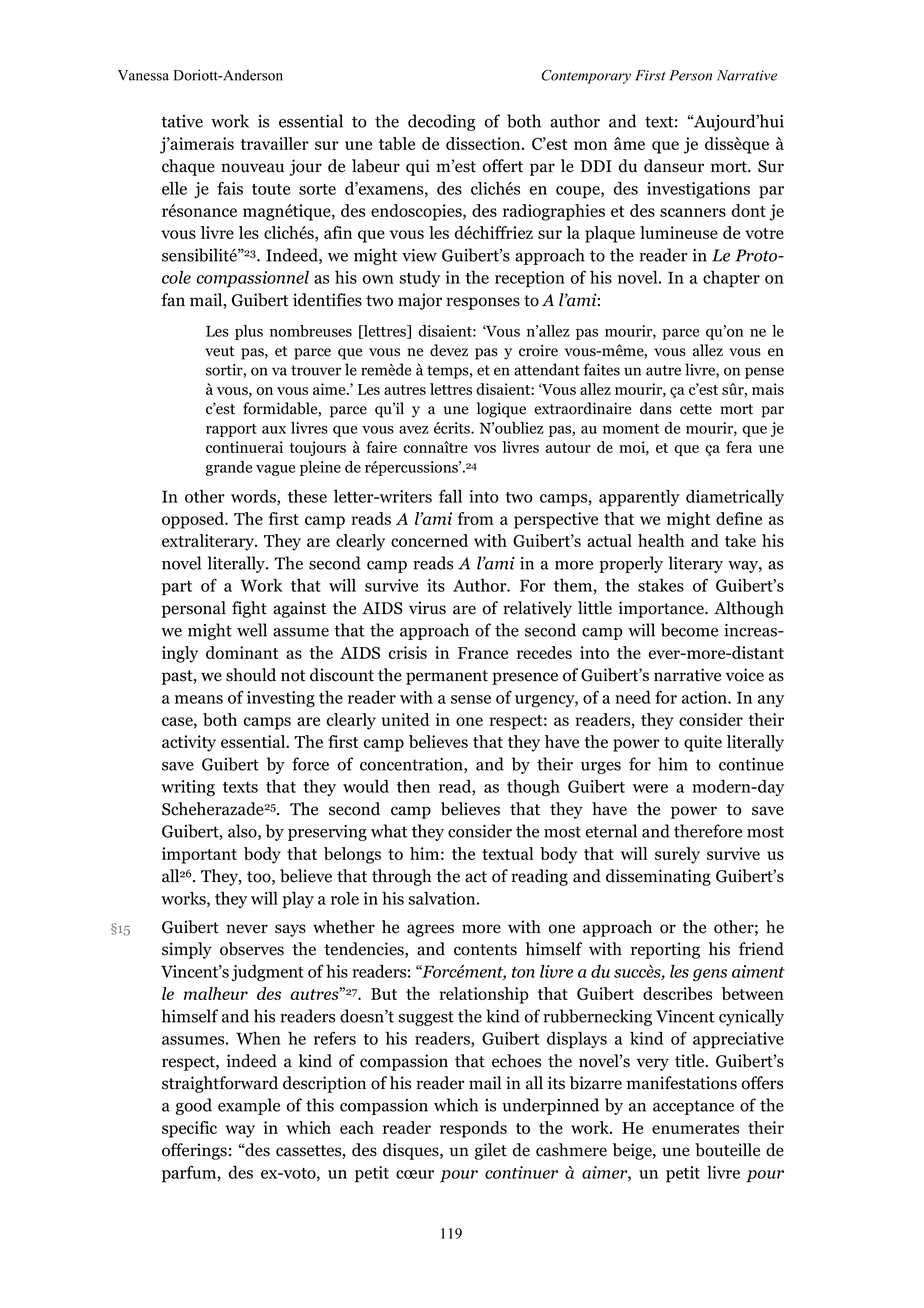 The image size is (924, 1308). What do you see at coordinates (696, 409) in the document?
I see `cette` at bounding box center [696, 409].
